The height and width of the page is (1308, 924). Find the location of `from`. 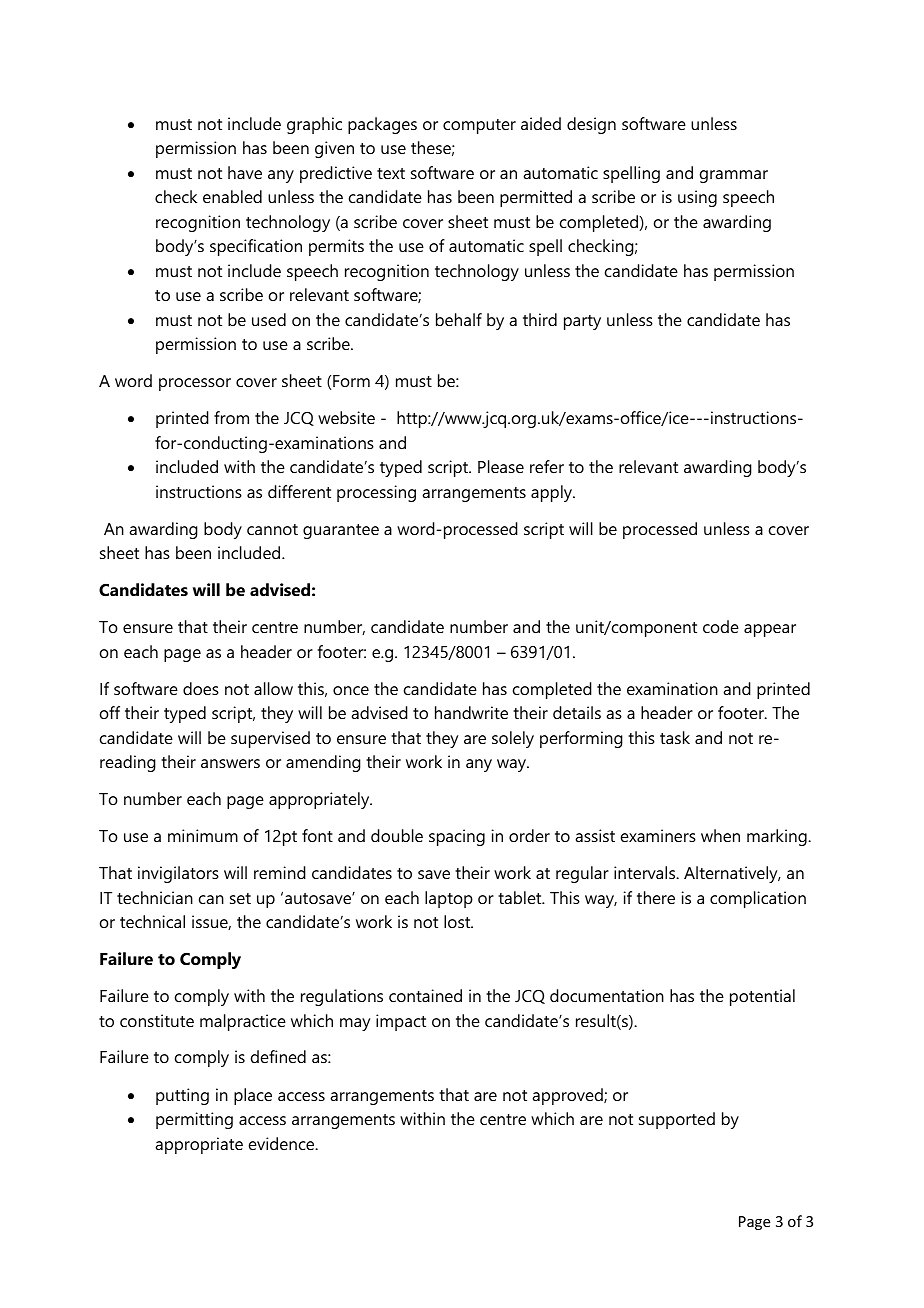

from is located at coordinates (231, 417).
